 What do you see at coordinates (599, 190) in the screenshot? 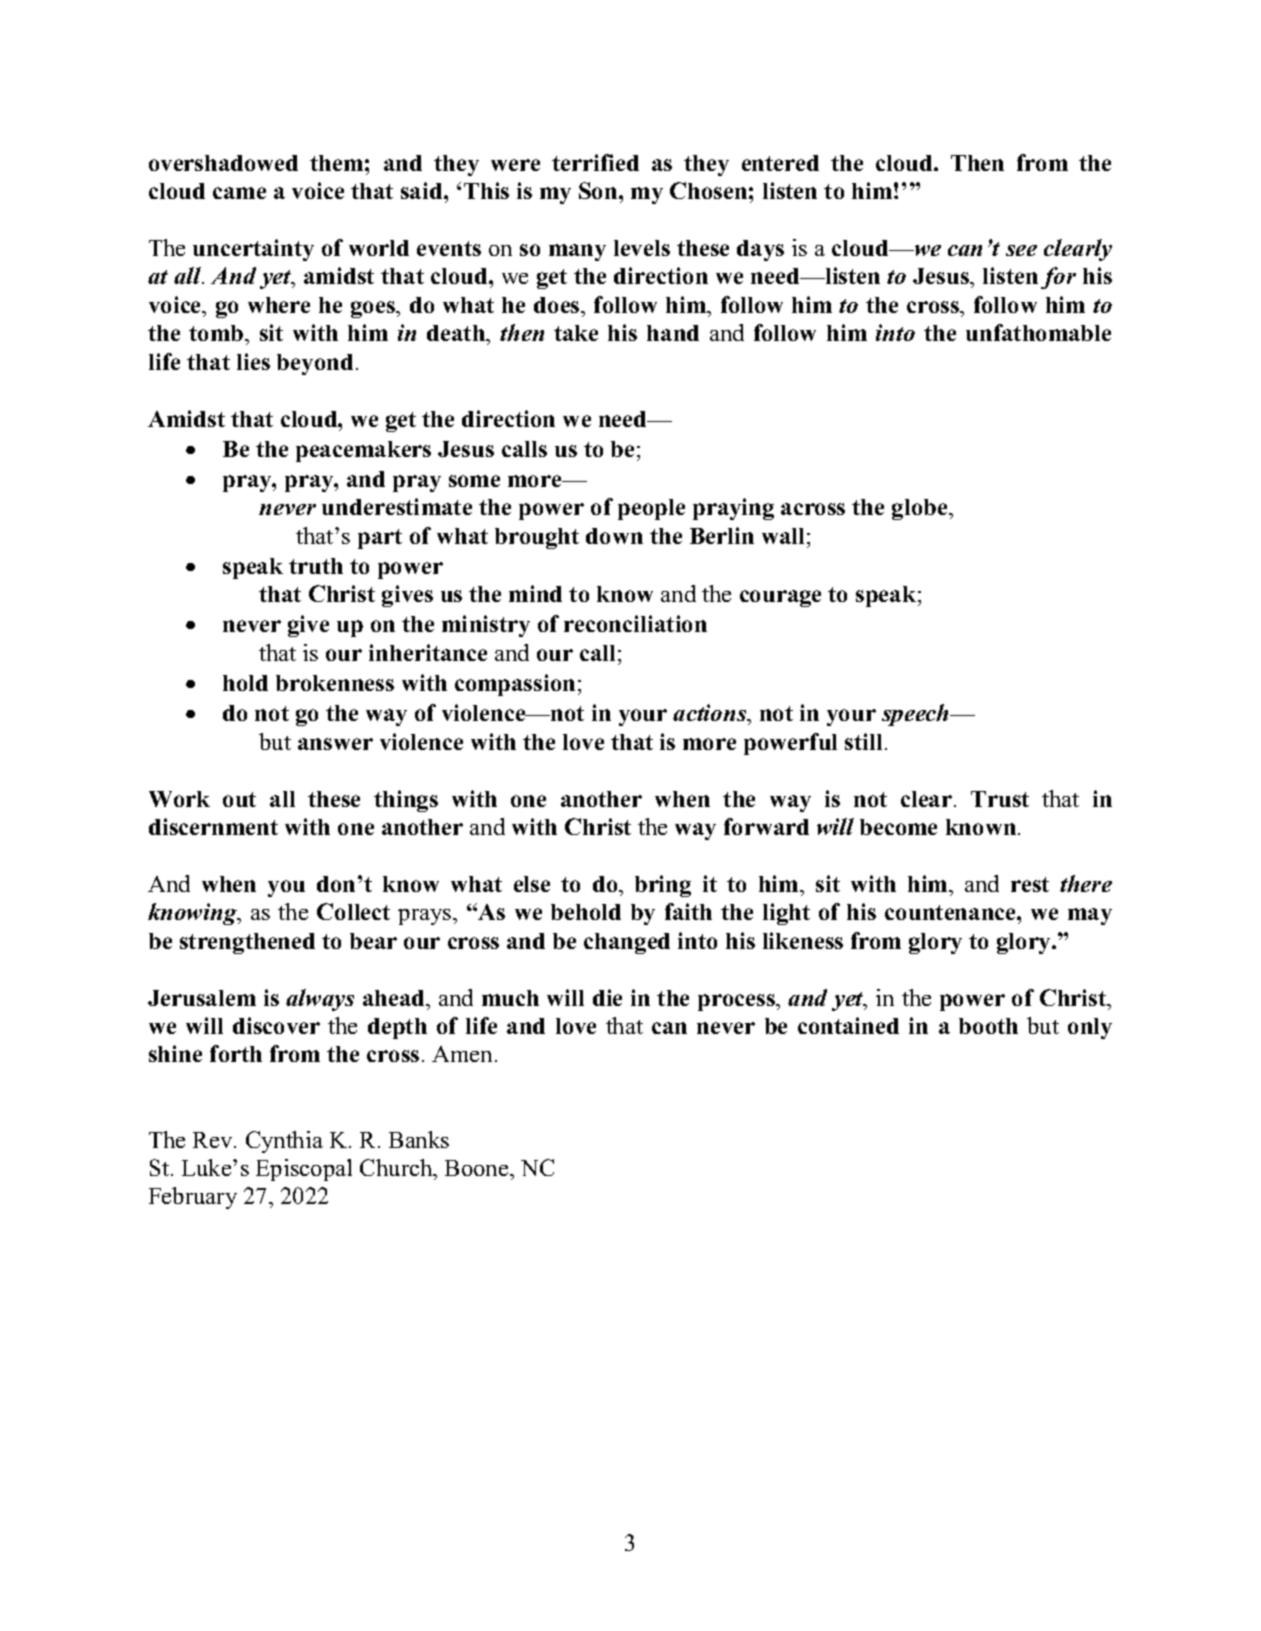
I see `Son` at bounding box center [599, 190].
